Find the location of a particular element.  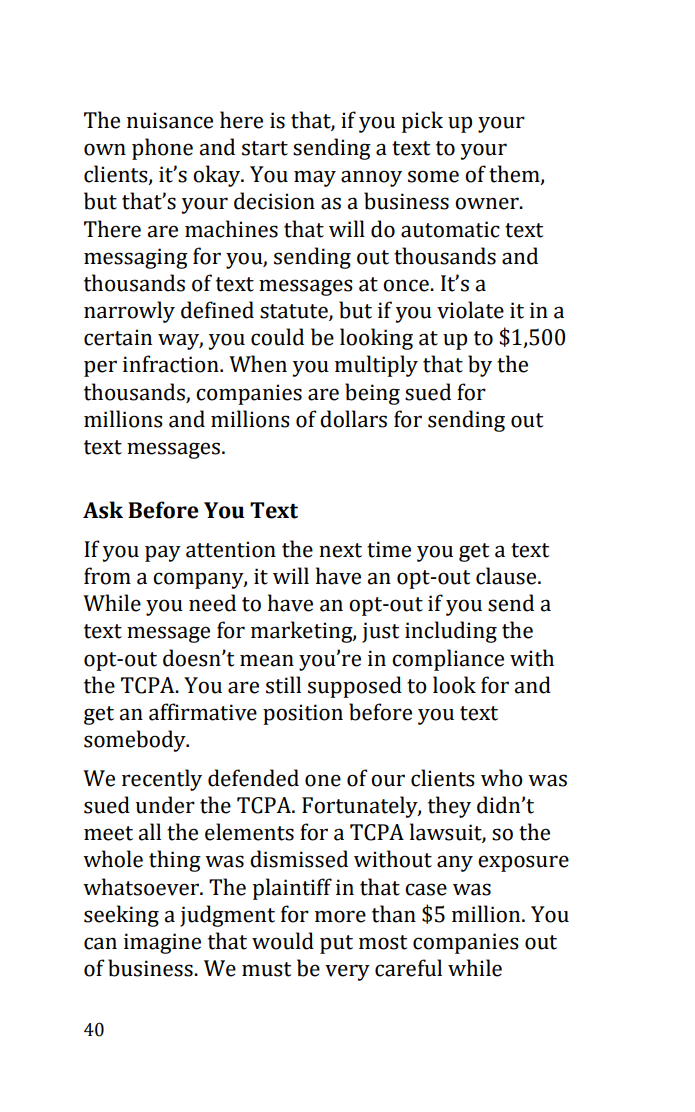

pay is located at coordinates (163, 553).
